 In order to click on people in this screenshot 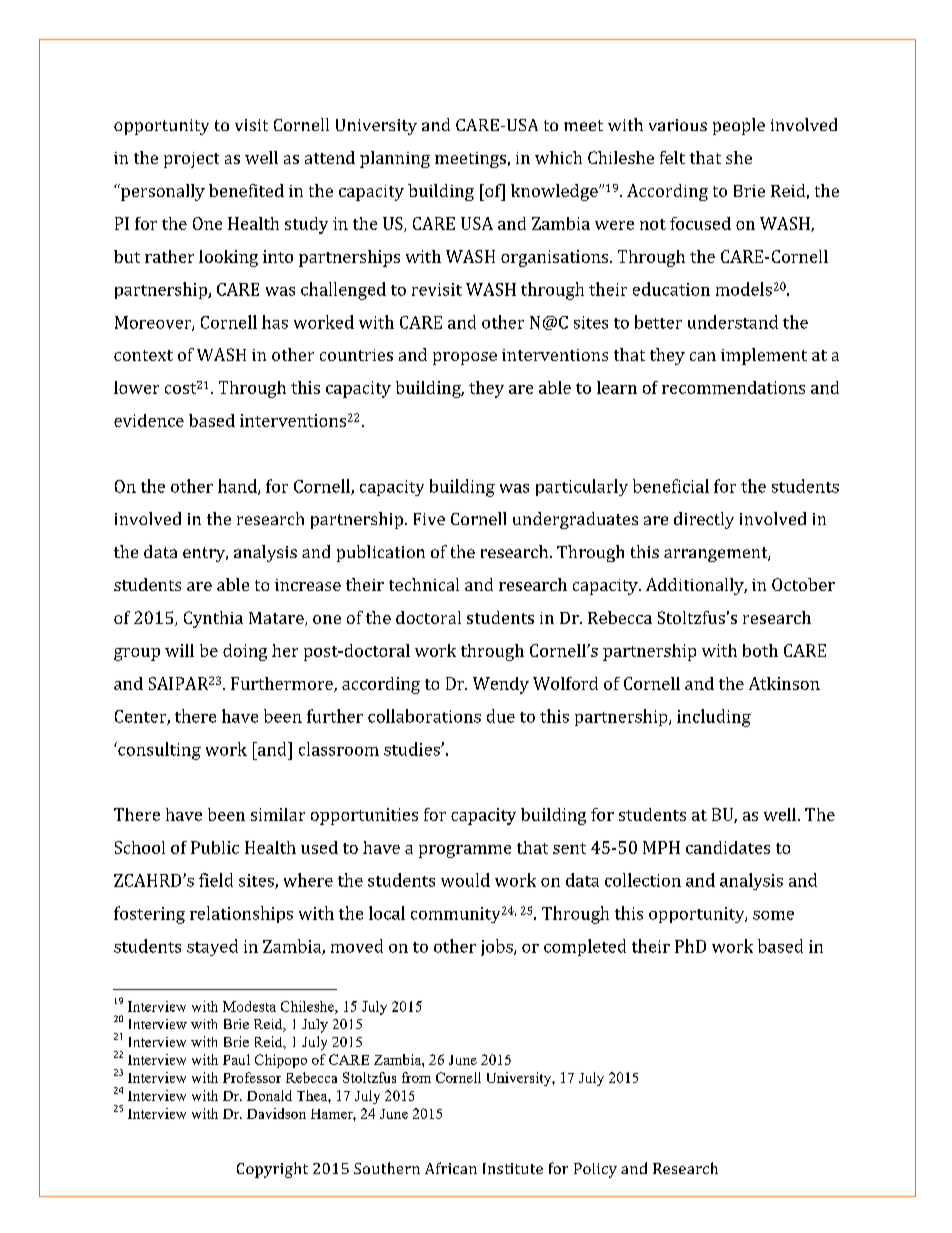, I will do `click(739, 126)`.
